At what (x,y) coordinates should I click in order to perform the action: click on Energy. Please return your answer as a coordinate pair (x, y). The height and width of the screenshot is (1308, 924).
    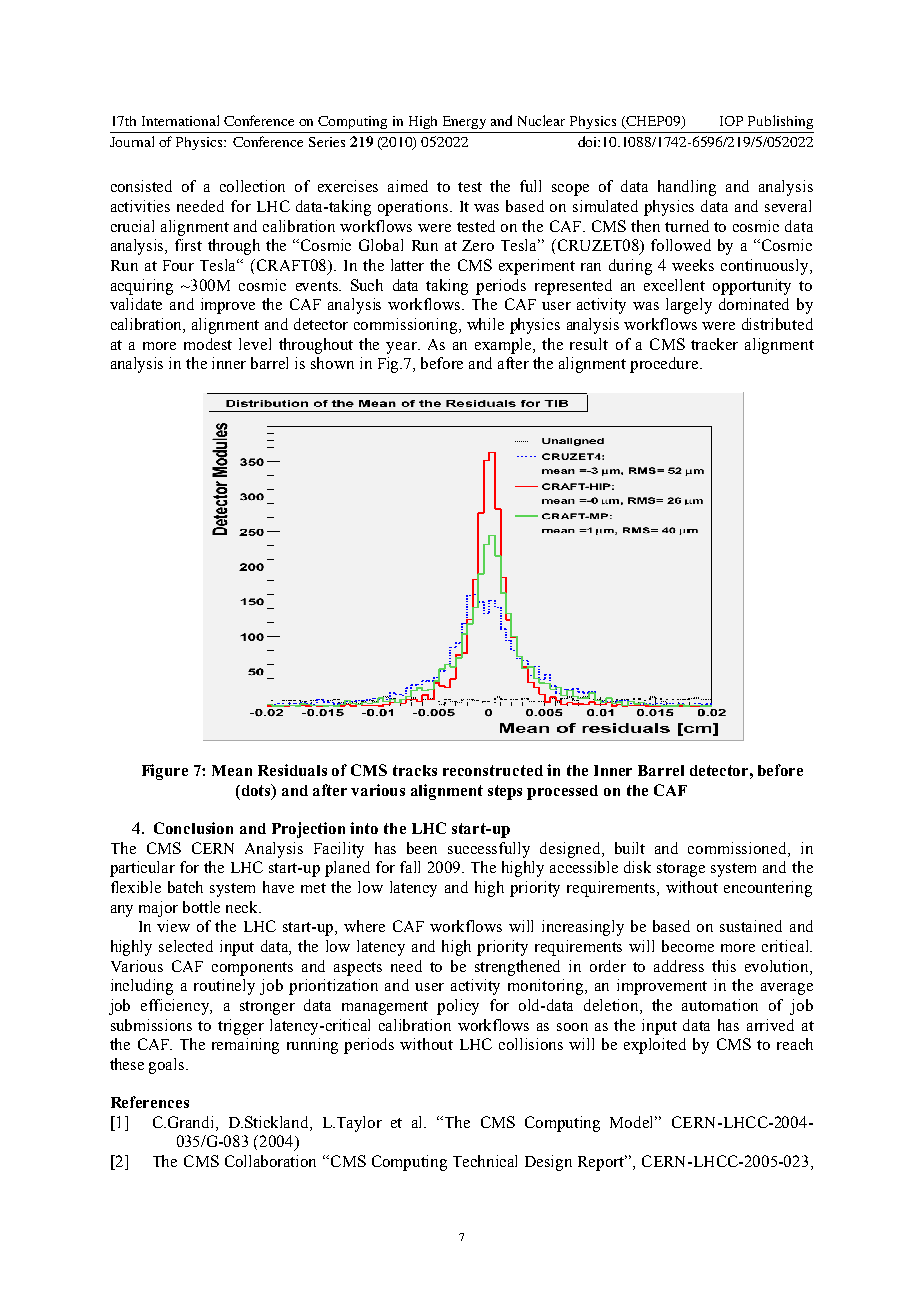
    Looking at the image, I should click on (464, 122).
